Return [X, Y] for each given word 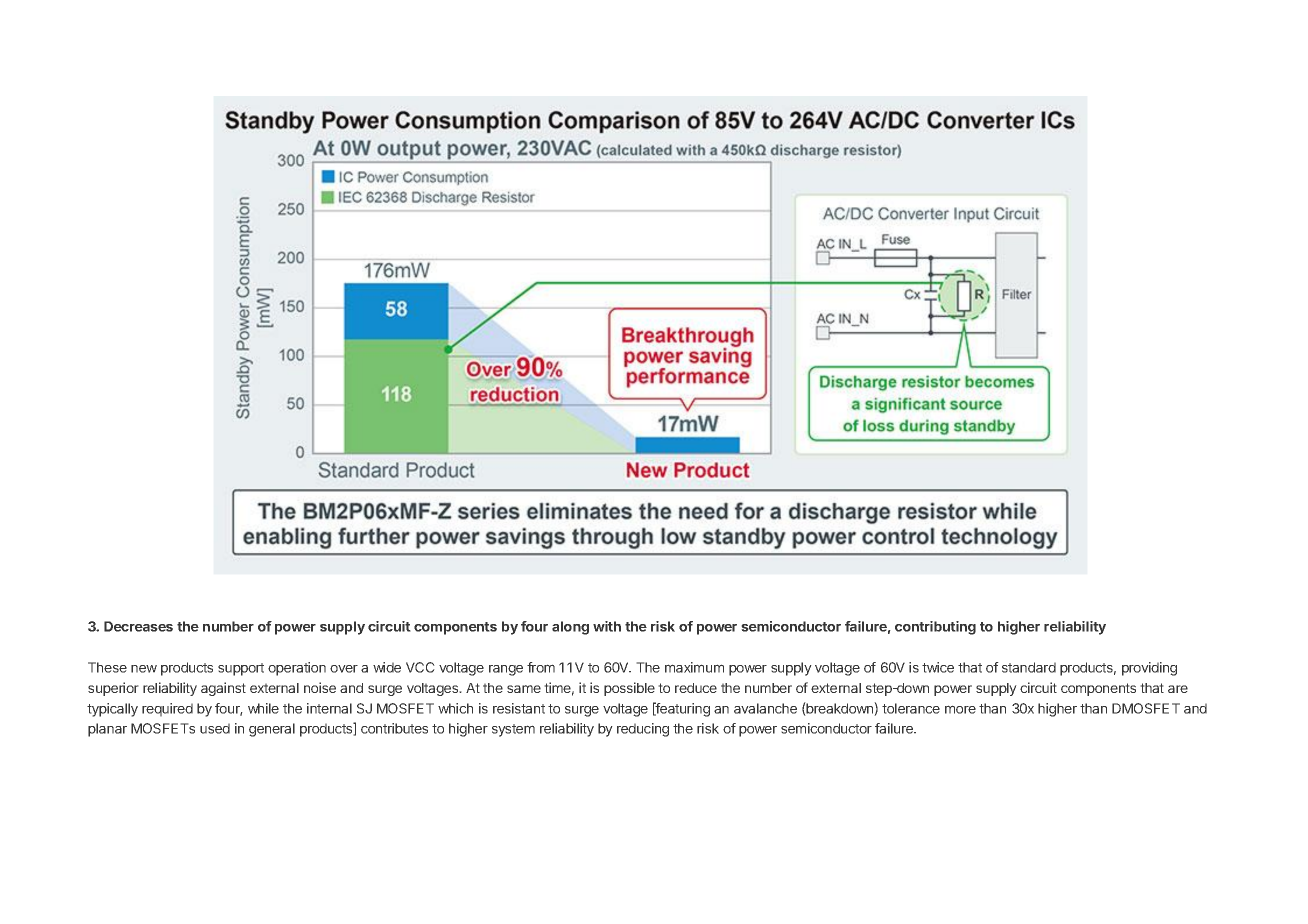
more [960, 709]
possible [629, 689]
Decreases [138, 626]
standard [1029, 667]
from [541, 667]
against [223, 689]
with [607, 626]
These [107, 667]
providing [1149, 669]
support [241, 669]
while [263, 708]
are [1178, 689]
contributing [935, 628]
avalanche [765, 708]
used [215, 728]
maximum [694, 667]
